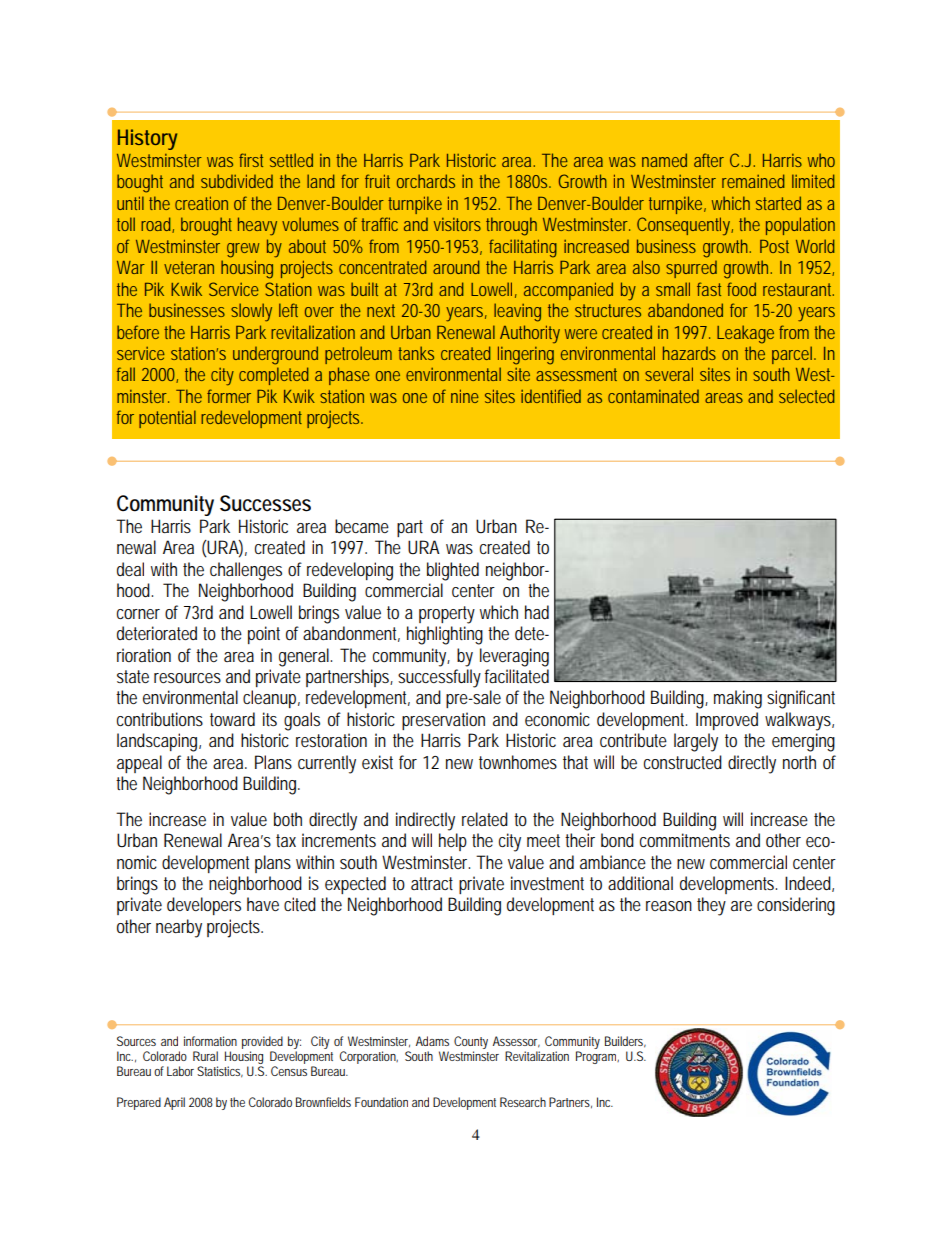 This page has width=952, height=1233. What do you see at coordinates (683, 762) in the page?
I see `constructed` at bounding box center [683, 762].
